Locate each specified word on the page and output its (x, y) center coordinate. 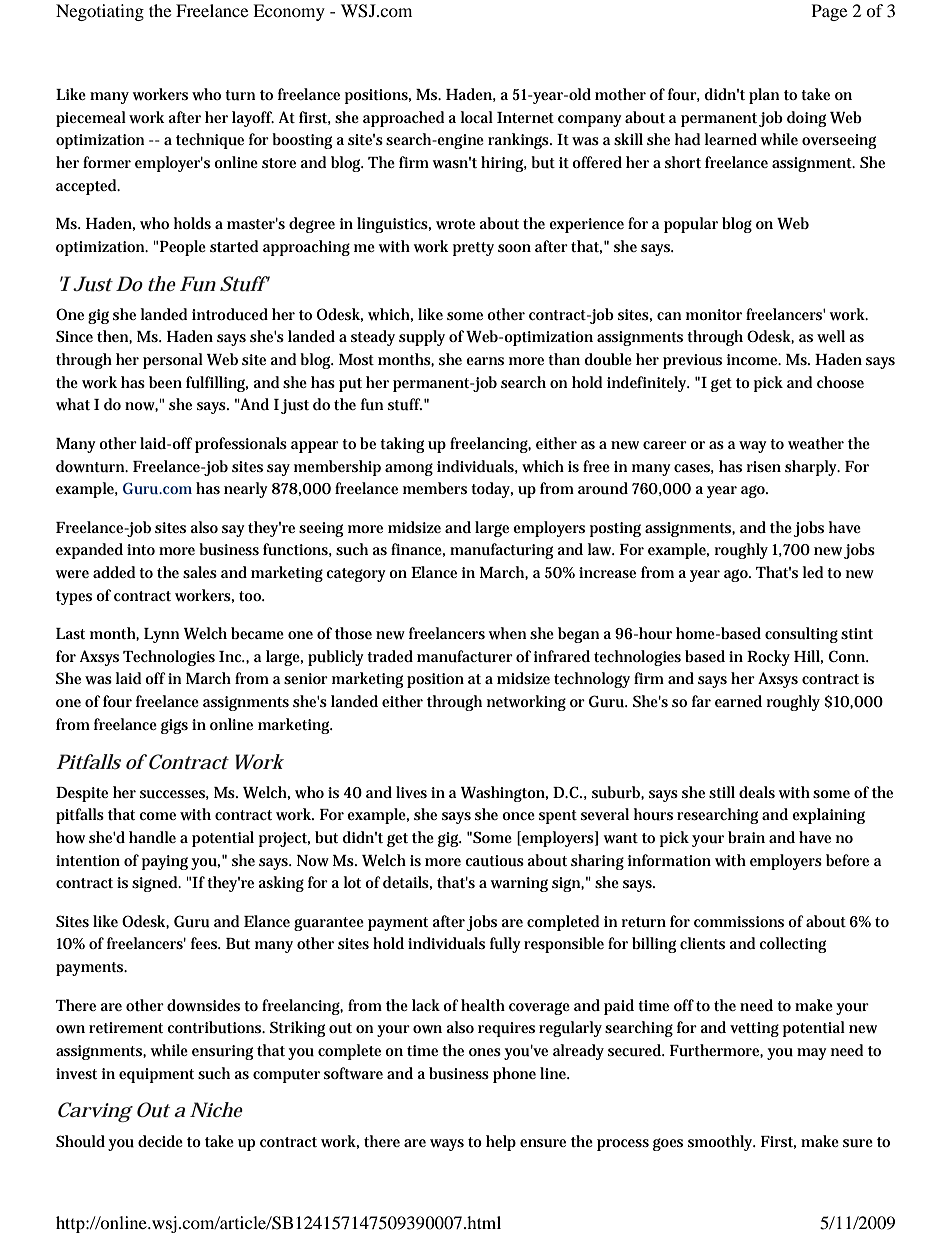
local (477, 117)
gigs (174, 726)
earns (485, 361)
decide (160, 1141)
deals (757, 792)
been (165, 382)
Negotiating (100, 12)
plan (764, 96)
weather (816, 443)
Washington (504, 794)
